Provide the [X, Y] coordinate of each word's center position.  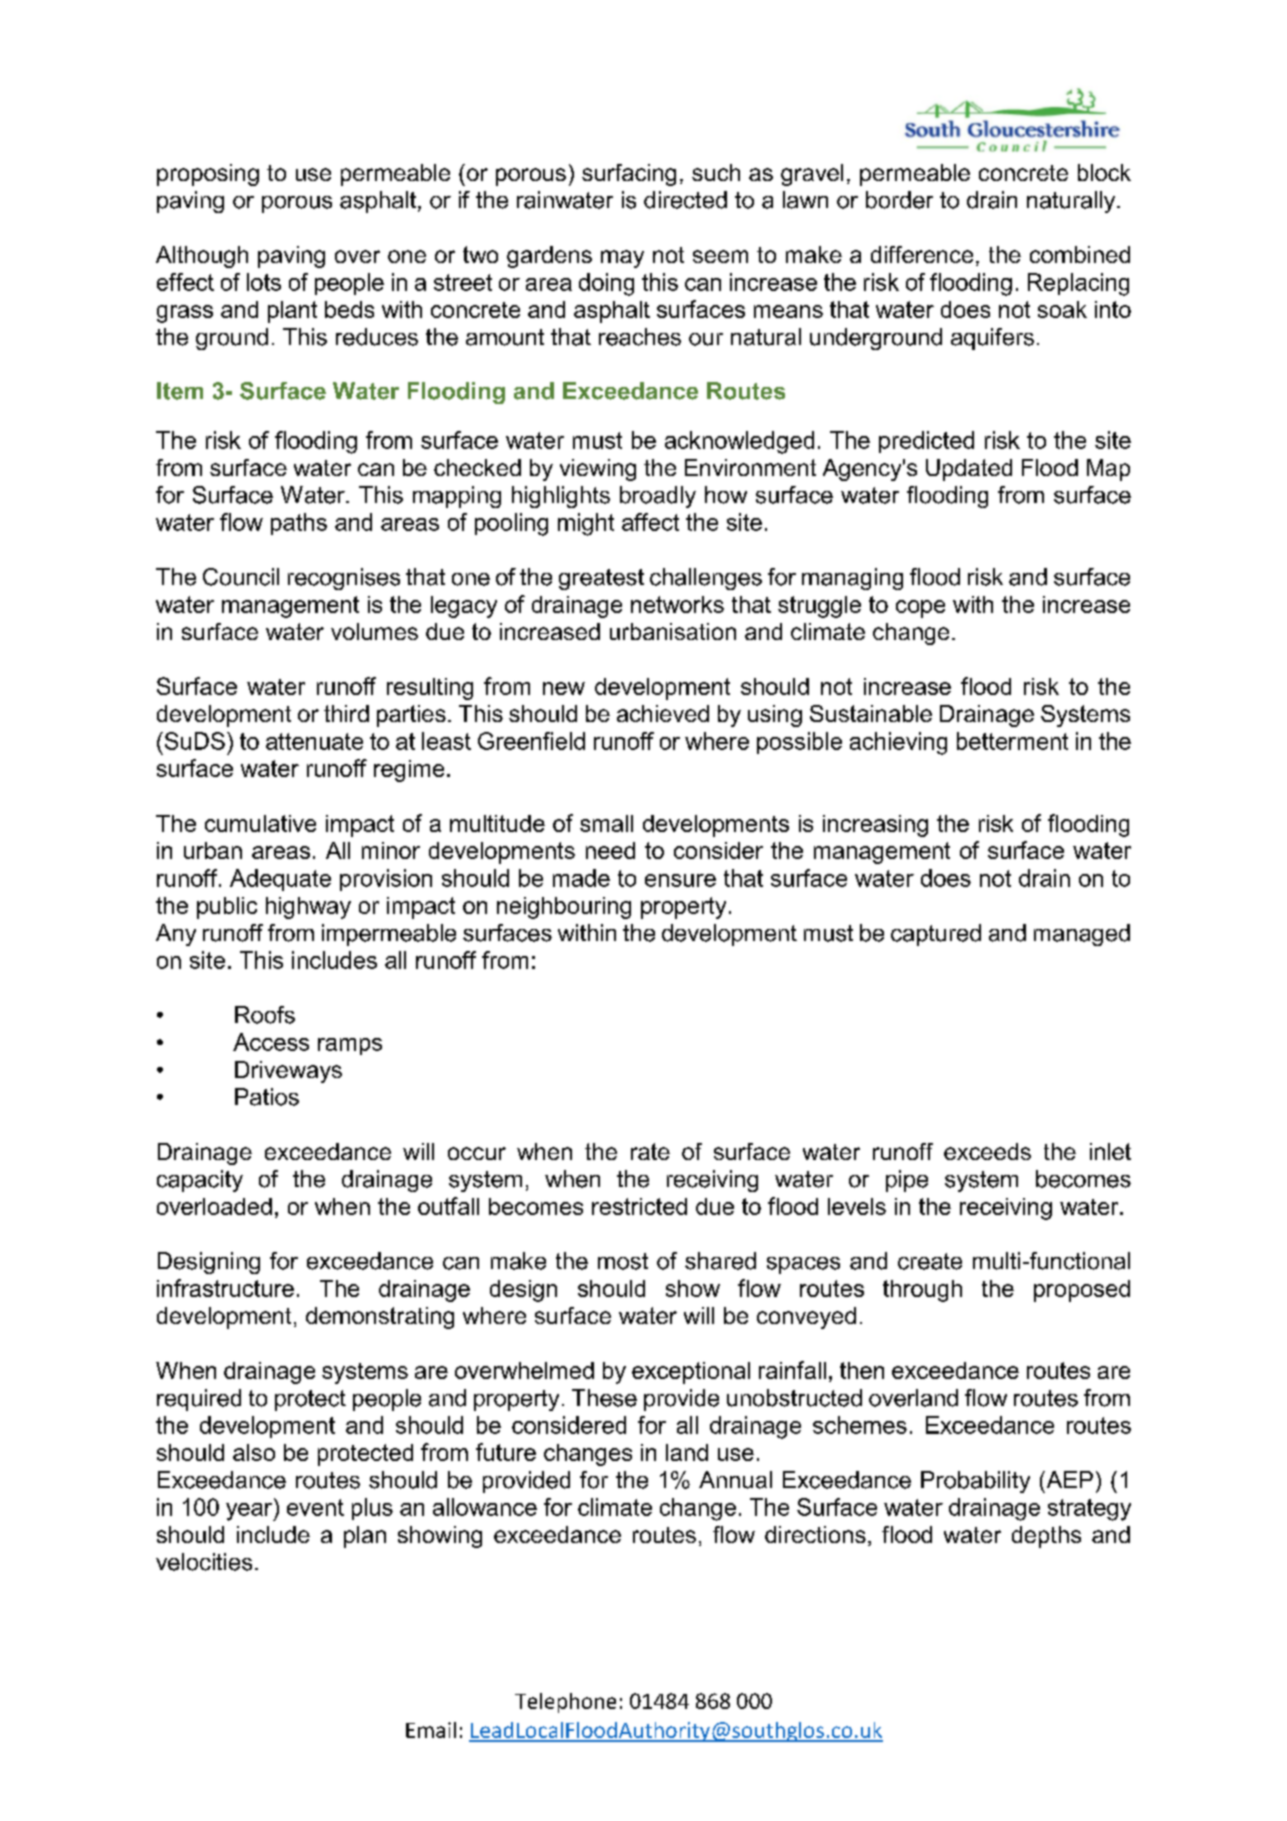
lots [264, 282]
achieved [663, 713]
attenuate [314, 741]
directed [685, 200]
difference [922, 254]
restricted [639, 1206]
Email [431, 1730]
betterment [1012, 741]
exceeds [987, 1151]
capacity [200, 1181]
